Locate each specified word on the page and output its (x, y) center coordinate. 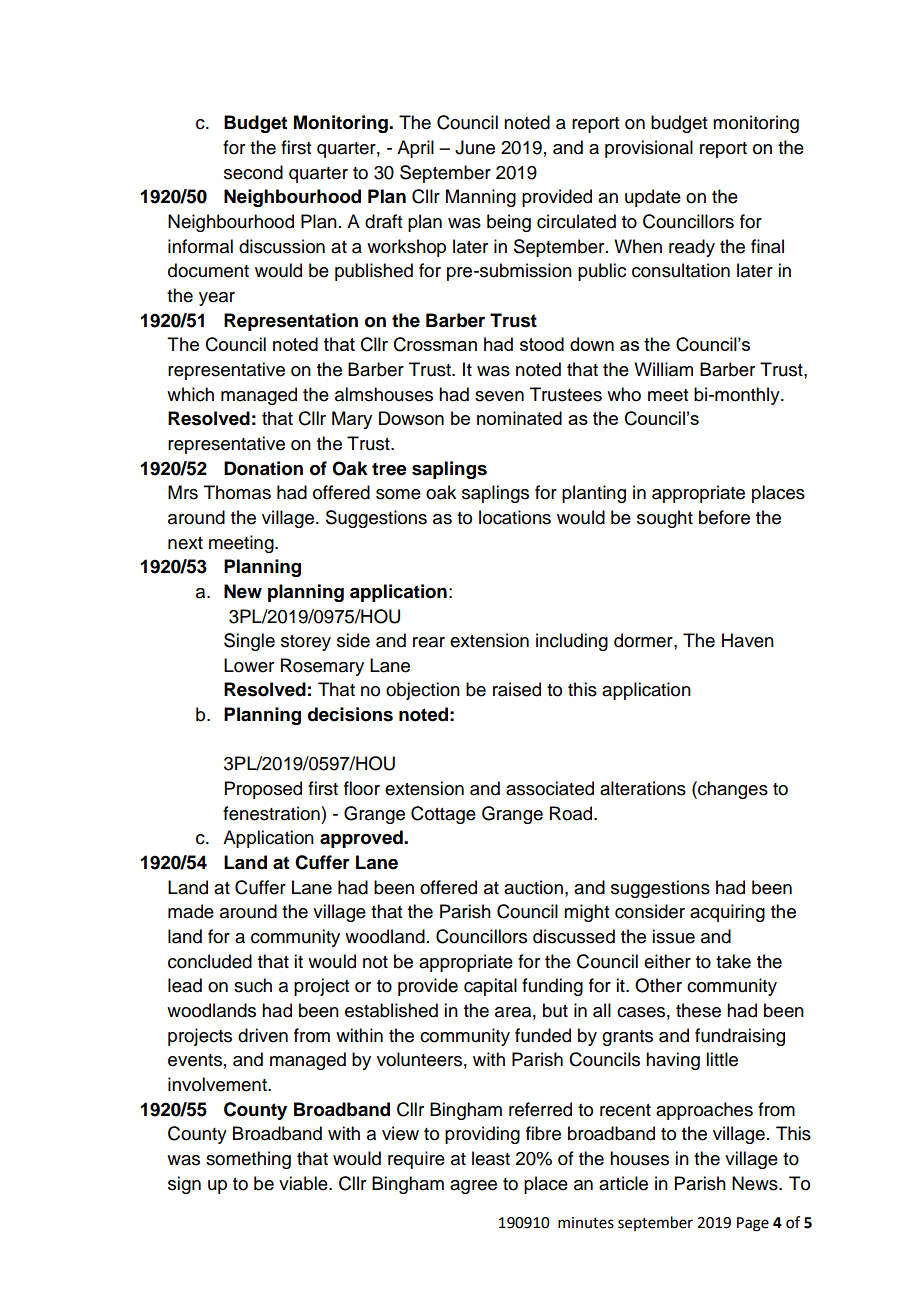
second (253, 172)
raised (517, 689)
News (756, 1183)
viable (304, 1183)
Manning (481, 198)
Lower (249, 665)
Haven (748, 640)
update (653, 198)
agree (473, 1187)
